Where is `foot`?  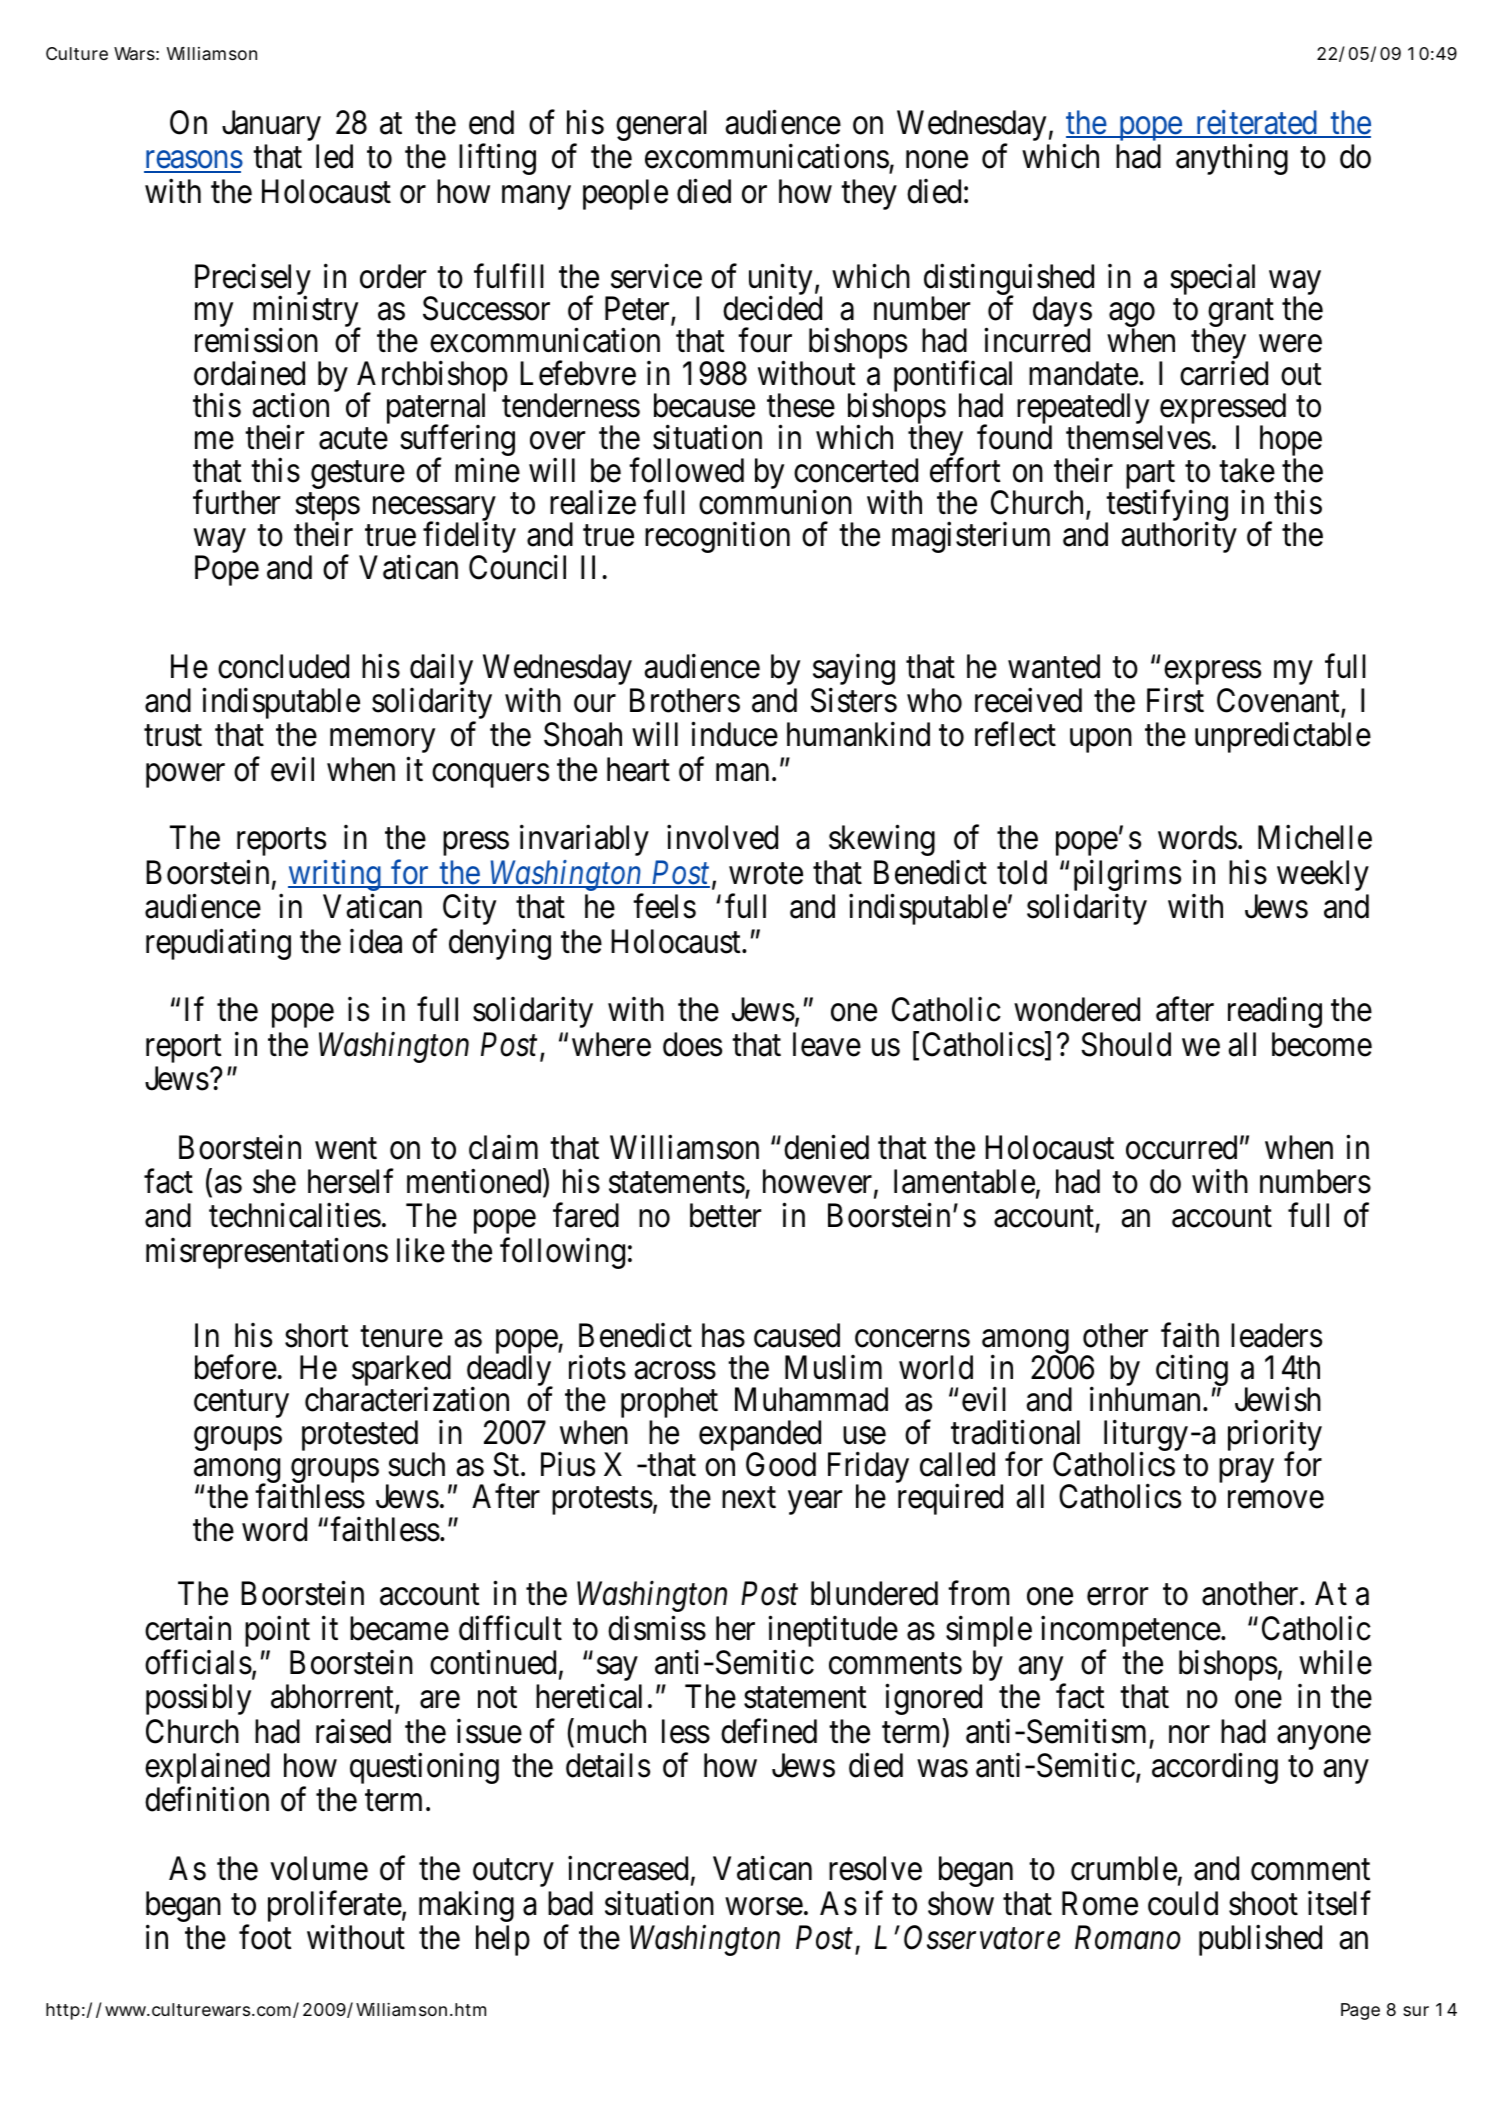 foot is located at coordinates (265, 1937).
